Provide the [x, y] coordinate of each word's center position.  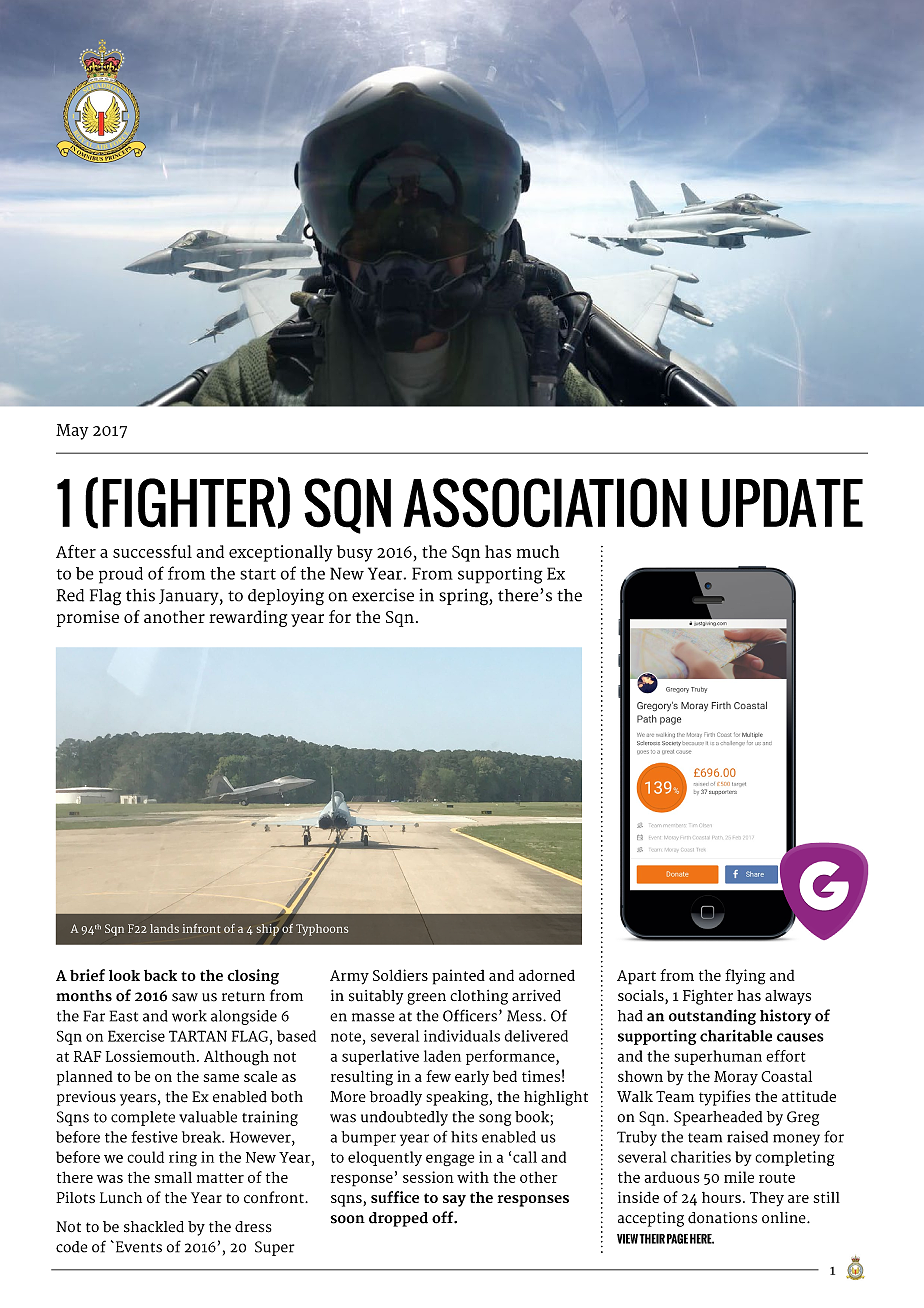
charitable [736, 1036]
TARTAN [198, 1036]
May [72, 432]
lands [164, 928]
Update [782, 503]
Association [545, 503]
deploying [286, 597]
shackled [154, 1227]
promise [88, 618]
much [538, 551]
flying [745, 977]
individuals [462, 1036]
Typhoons [322, 930]
